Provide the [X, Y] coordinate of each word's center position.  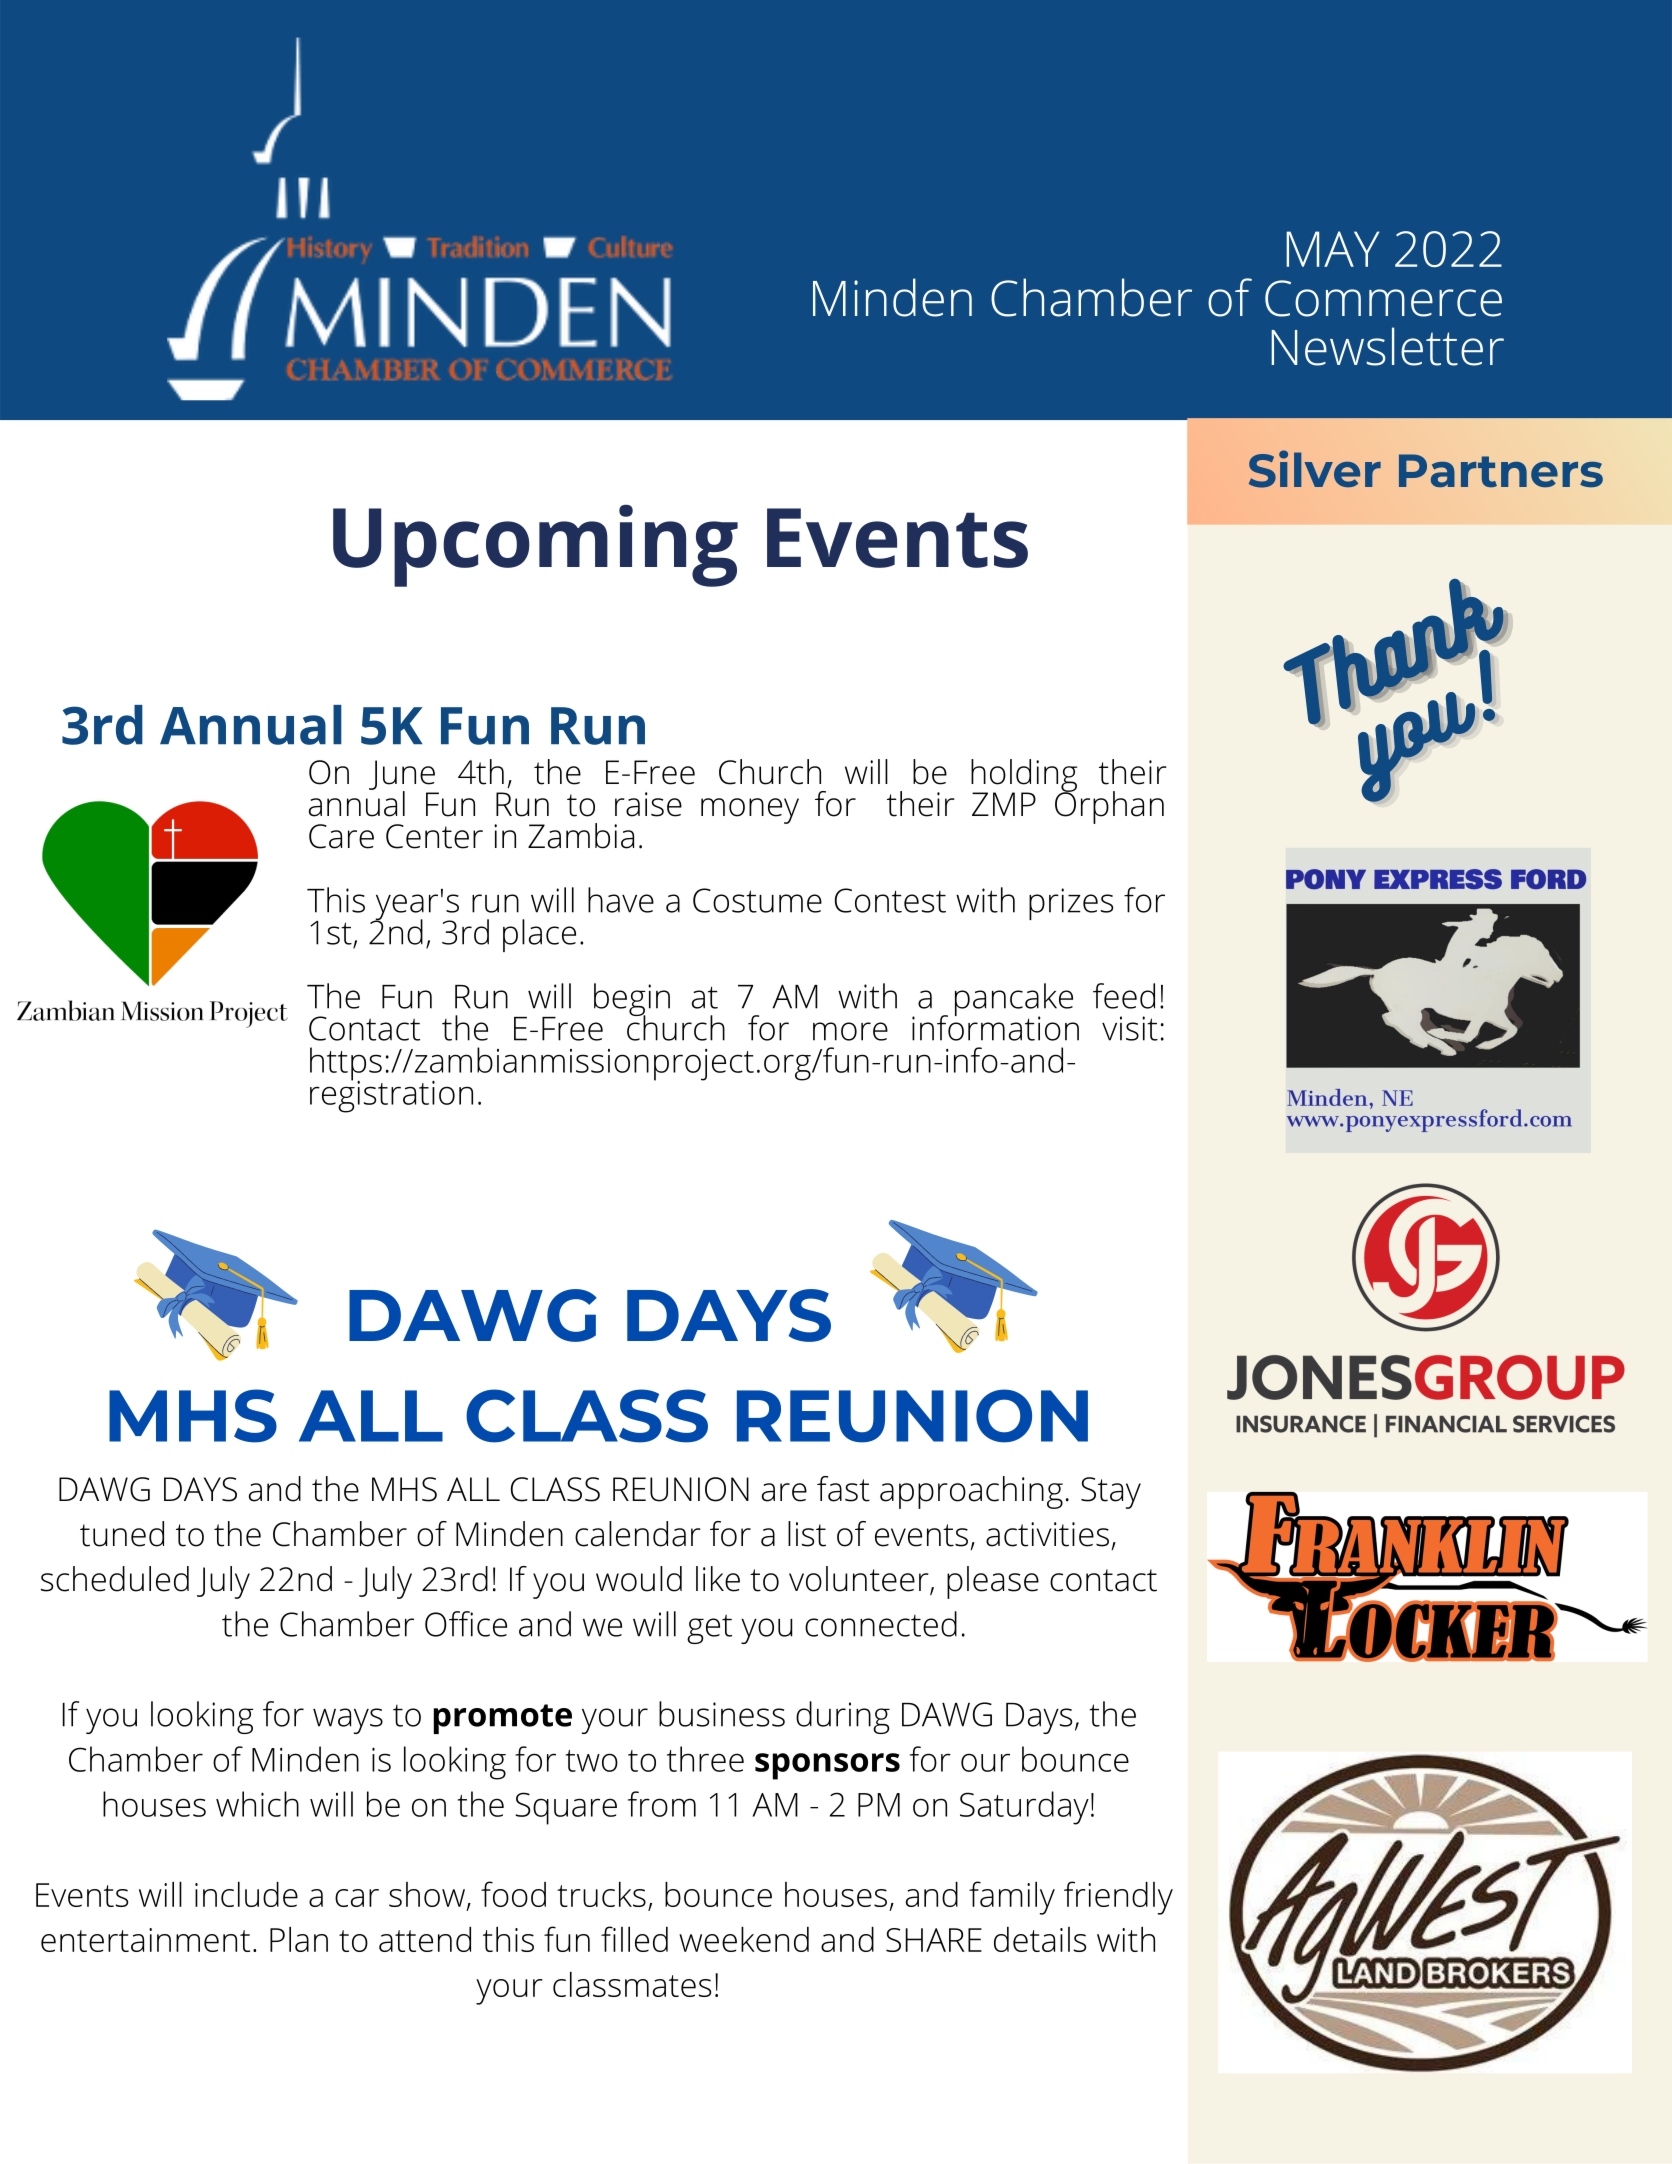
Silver [1315, 469]
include [246, 1894]
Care [341, 836]
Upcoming [535, 546]
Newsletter [1387, 346]
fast [843, 1489]
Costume [757, 900]
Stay [1111, 1493]
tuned [122, 1534]
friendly [1118, 1898]
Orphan [1109, 806]
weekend [744, 1939]
